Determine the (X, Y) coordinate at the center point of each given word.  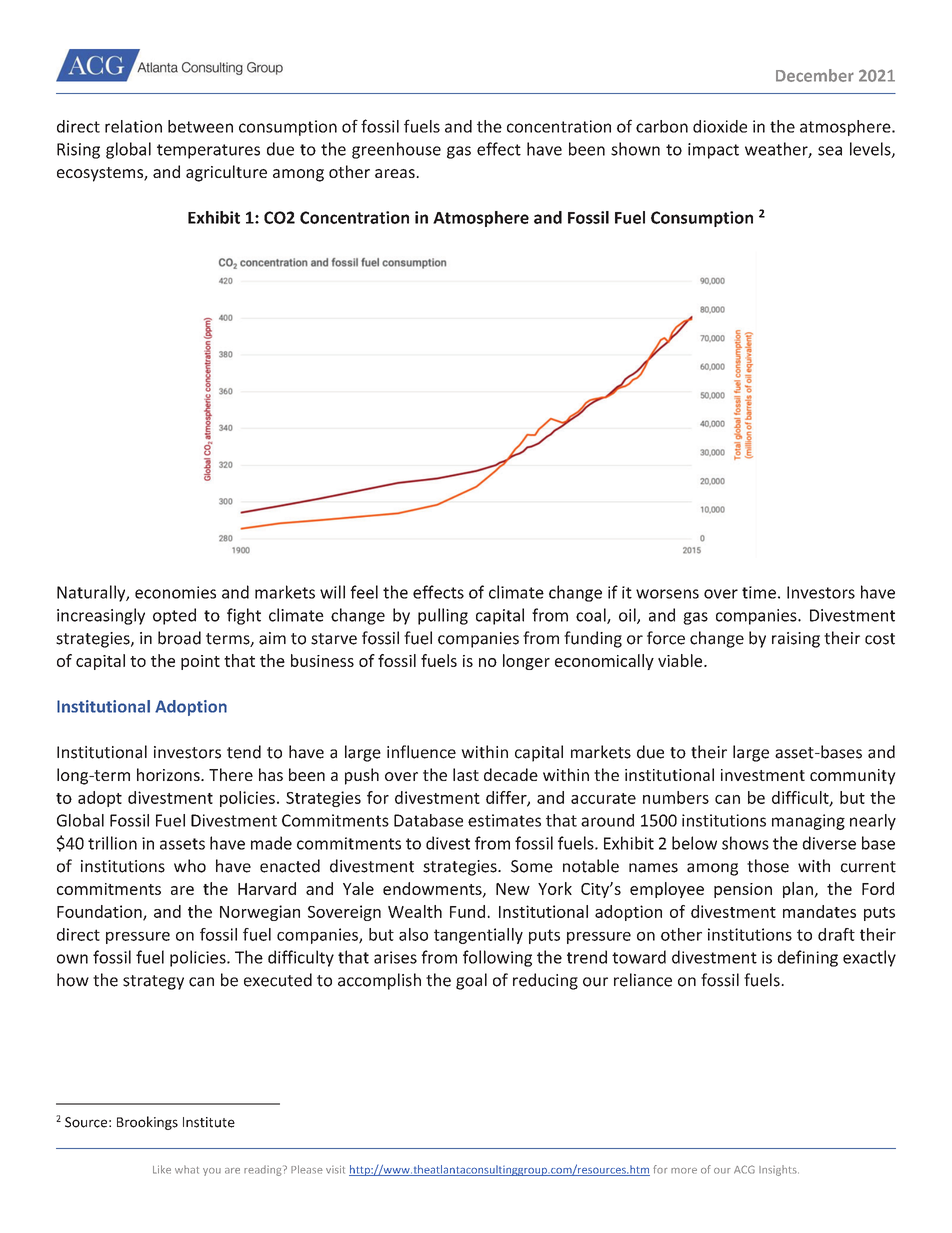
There (231, 774)
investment (763, 775)
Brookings (147, 1123)
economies (175, 592)
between (200, 126)
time (759, 592)
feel (364, 592)
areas (396, 173)
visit (335, 1169)
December (815, 75)
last (466, 774)
